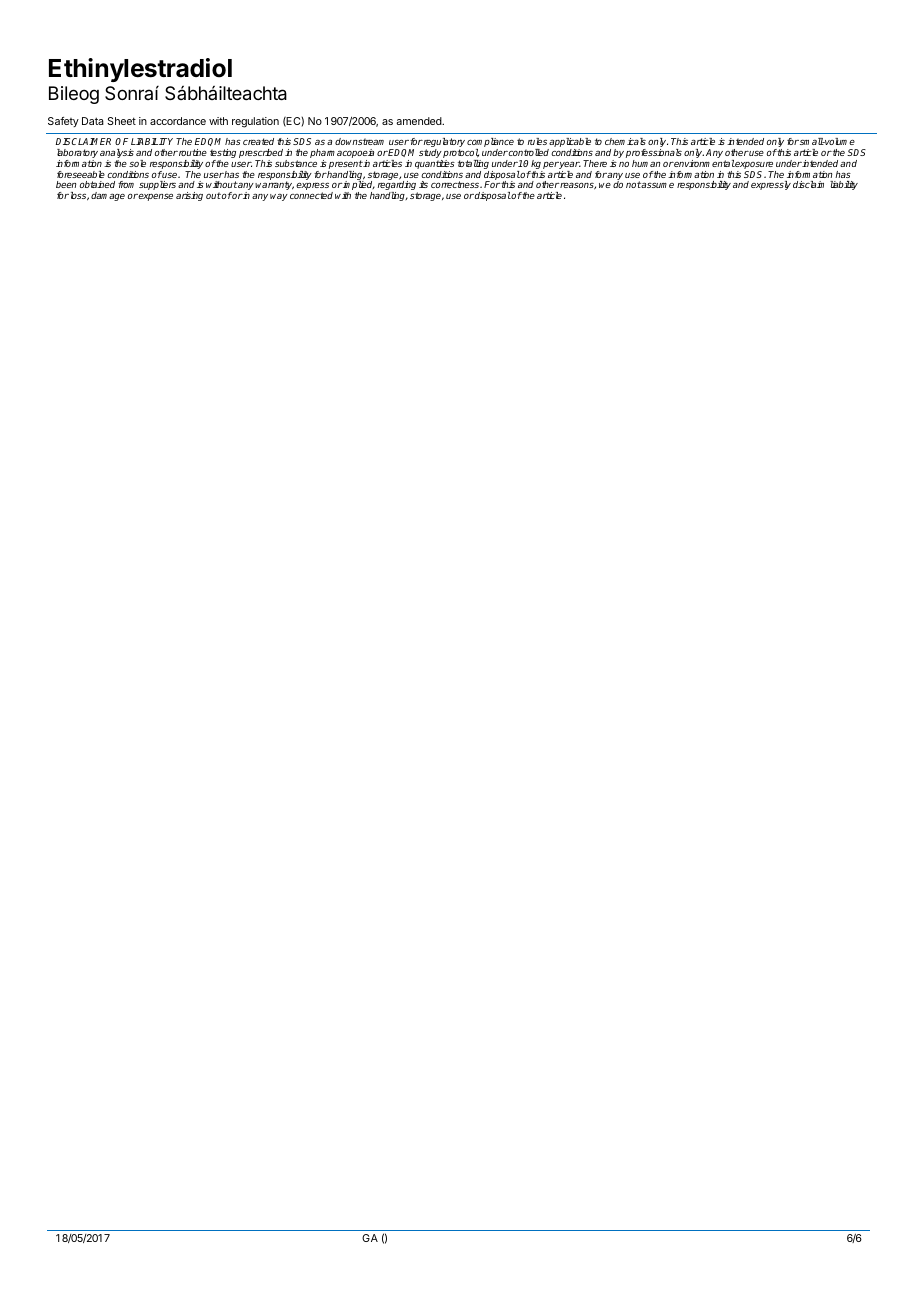 The height and width of the screenshot is (1308, 924). I want to click on regulatory, so click(443, 144).
